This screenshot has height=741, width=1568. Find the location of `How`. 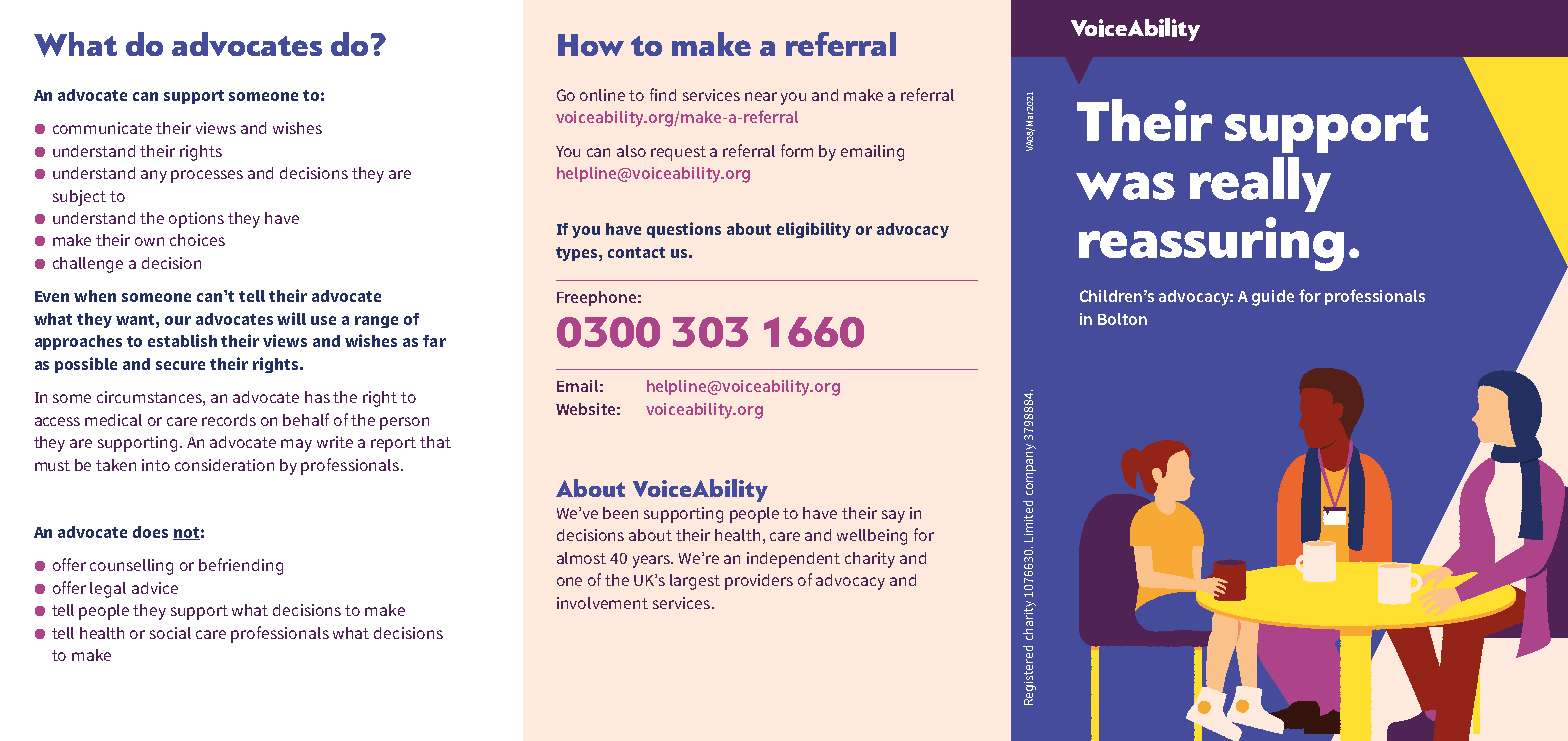

How is located at coordinates (591, 45).
